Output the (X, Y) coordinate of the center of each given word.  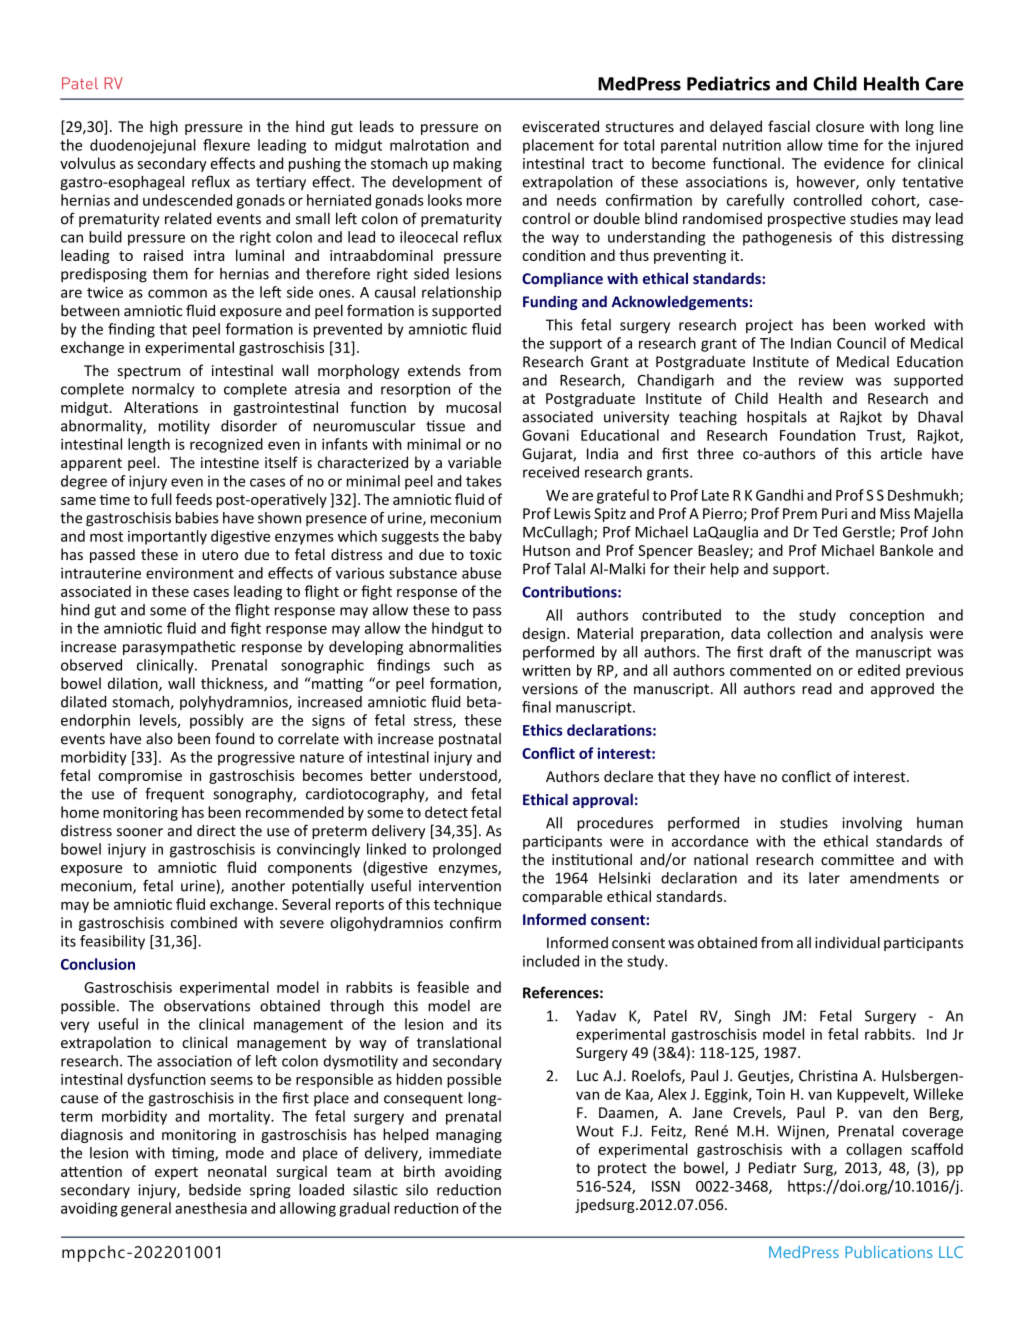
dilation (134, 684)
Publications (888, 1252)
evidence (854, 163)
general (146, 1209)
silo (417, 1190)
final (536, 707)
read (817, 688)
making (477, 164)
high (164, 127)
